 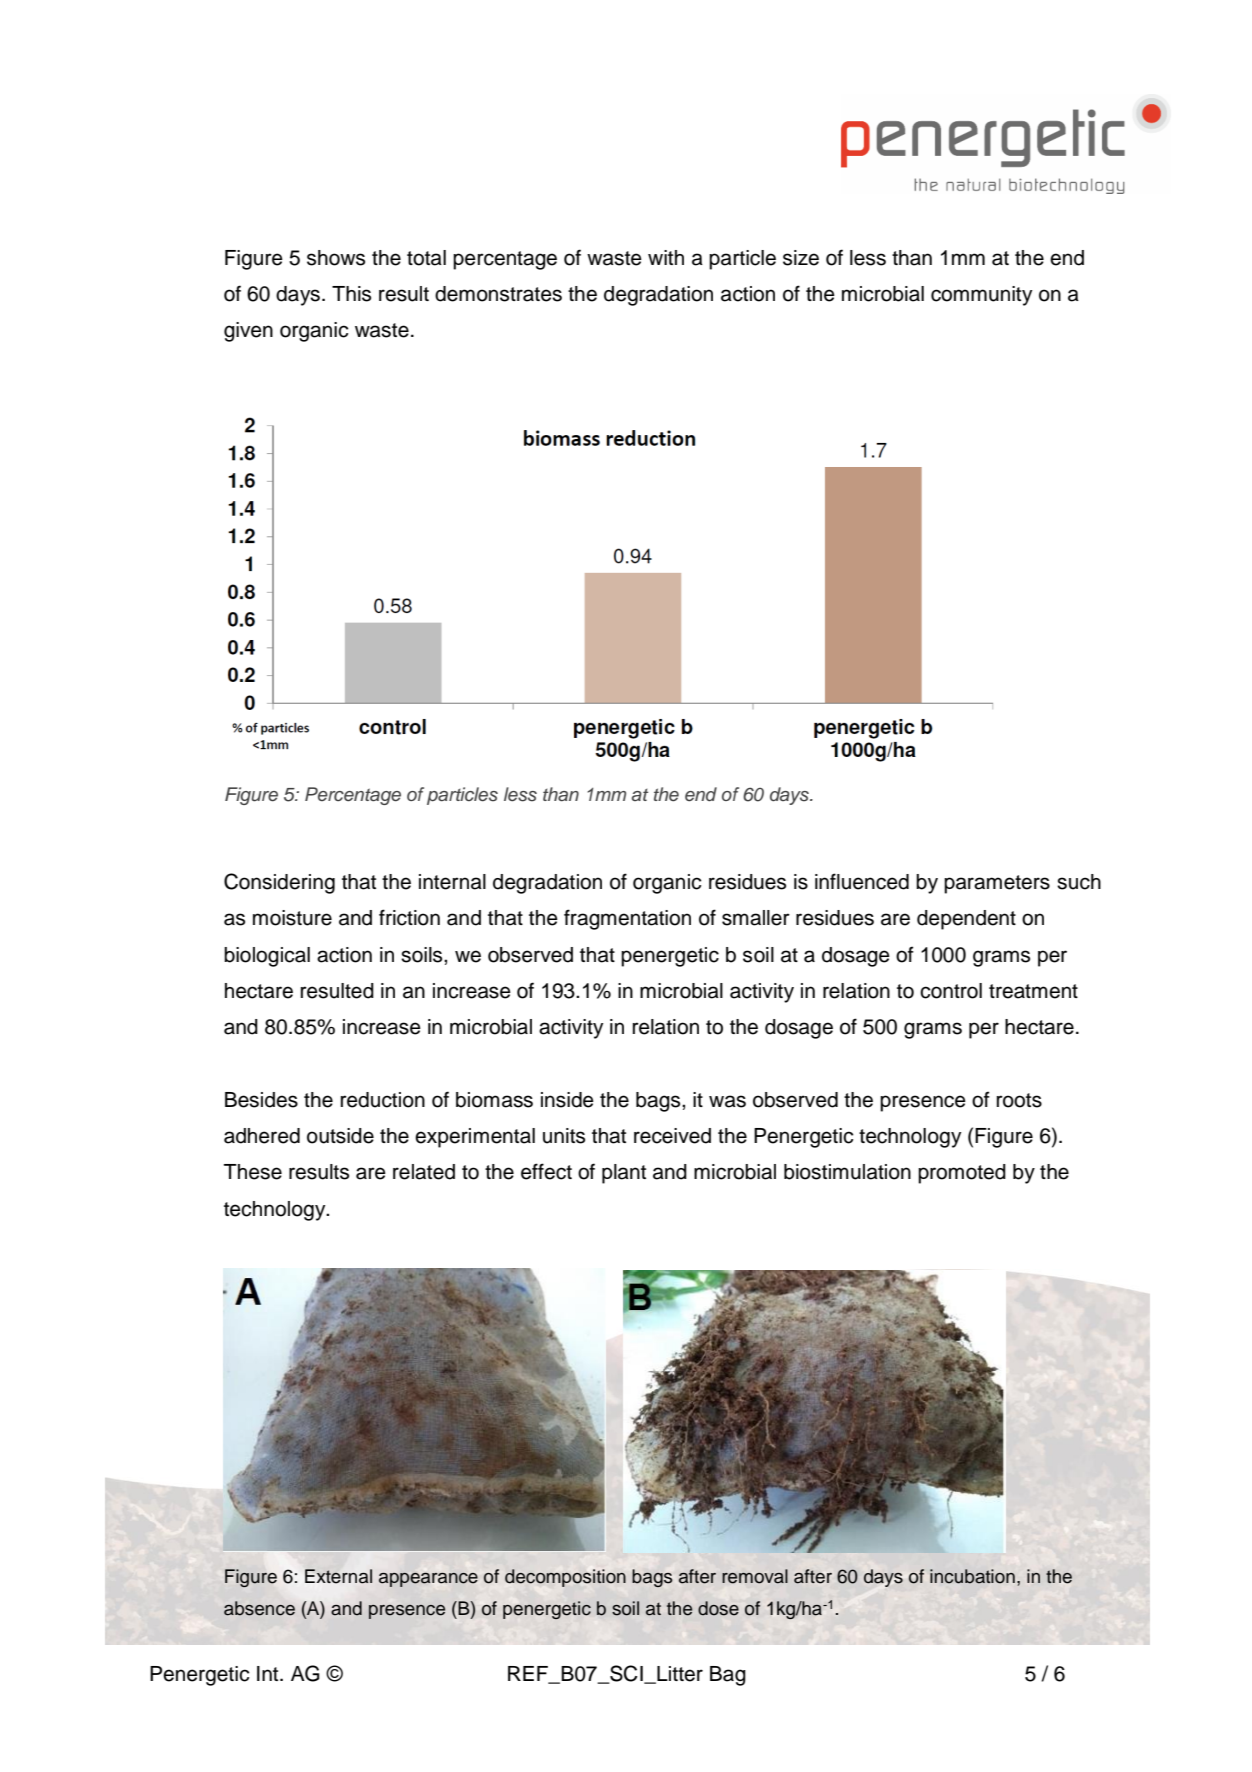 I want to click on promoted, so click(x=962, y=1174).
